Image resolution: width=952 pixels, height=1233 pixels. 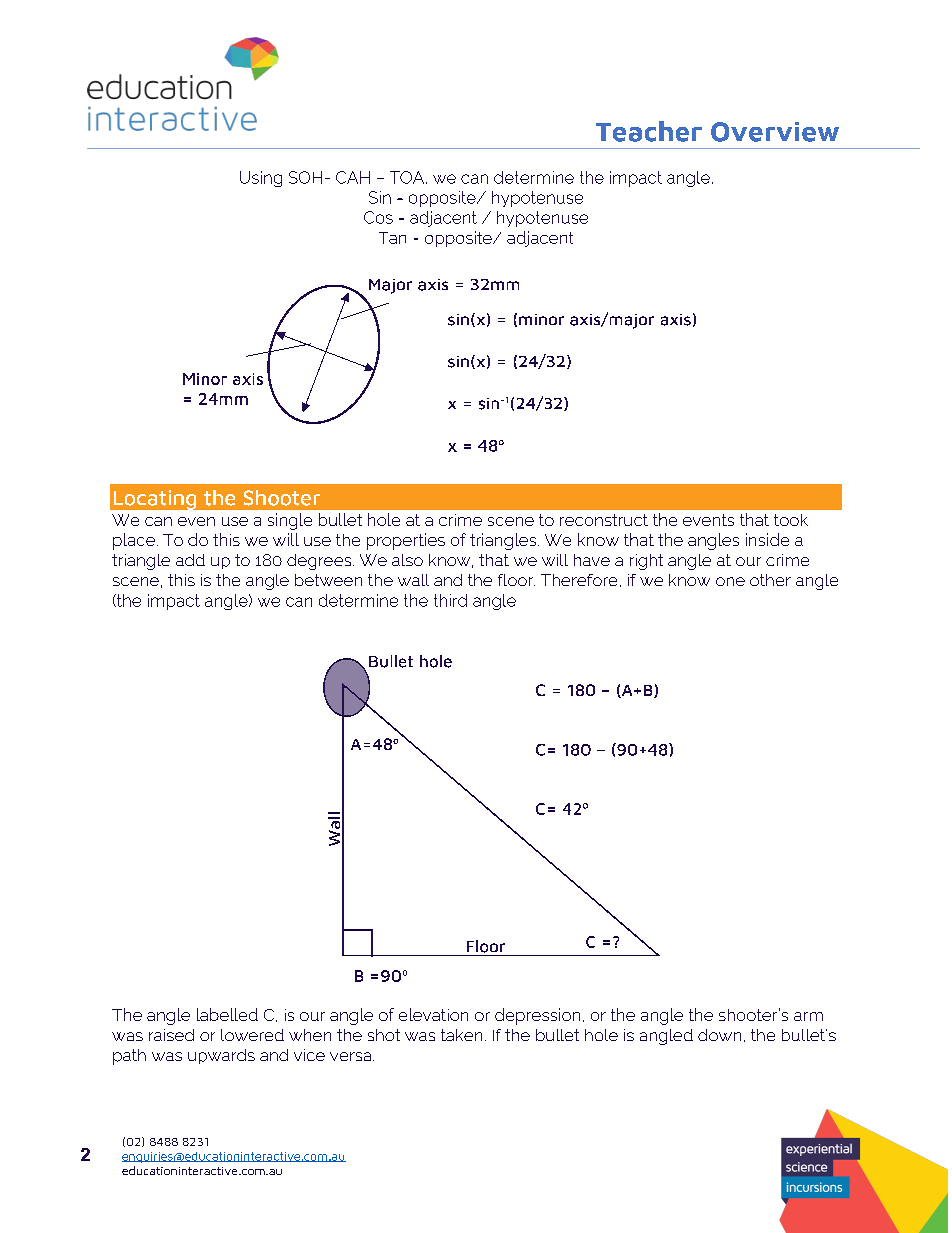 I want to click on TOA, so click(x=408, y=177).
